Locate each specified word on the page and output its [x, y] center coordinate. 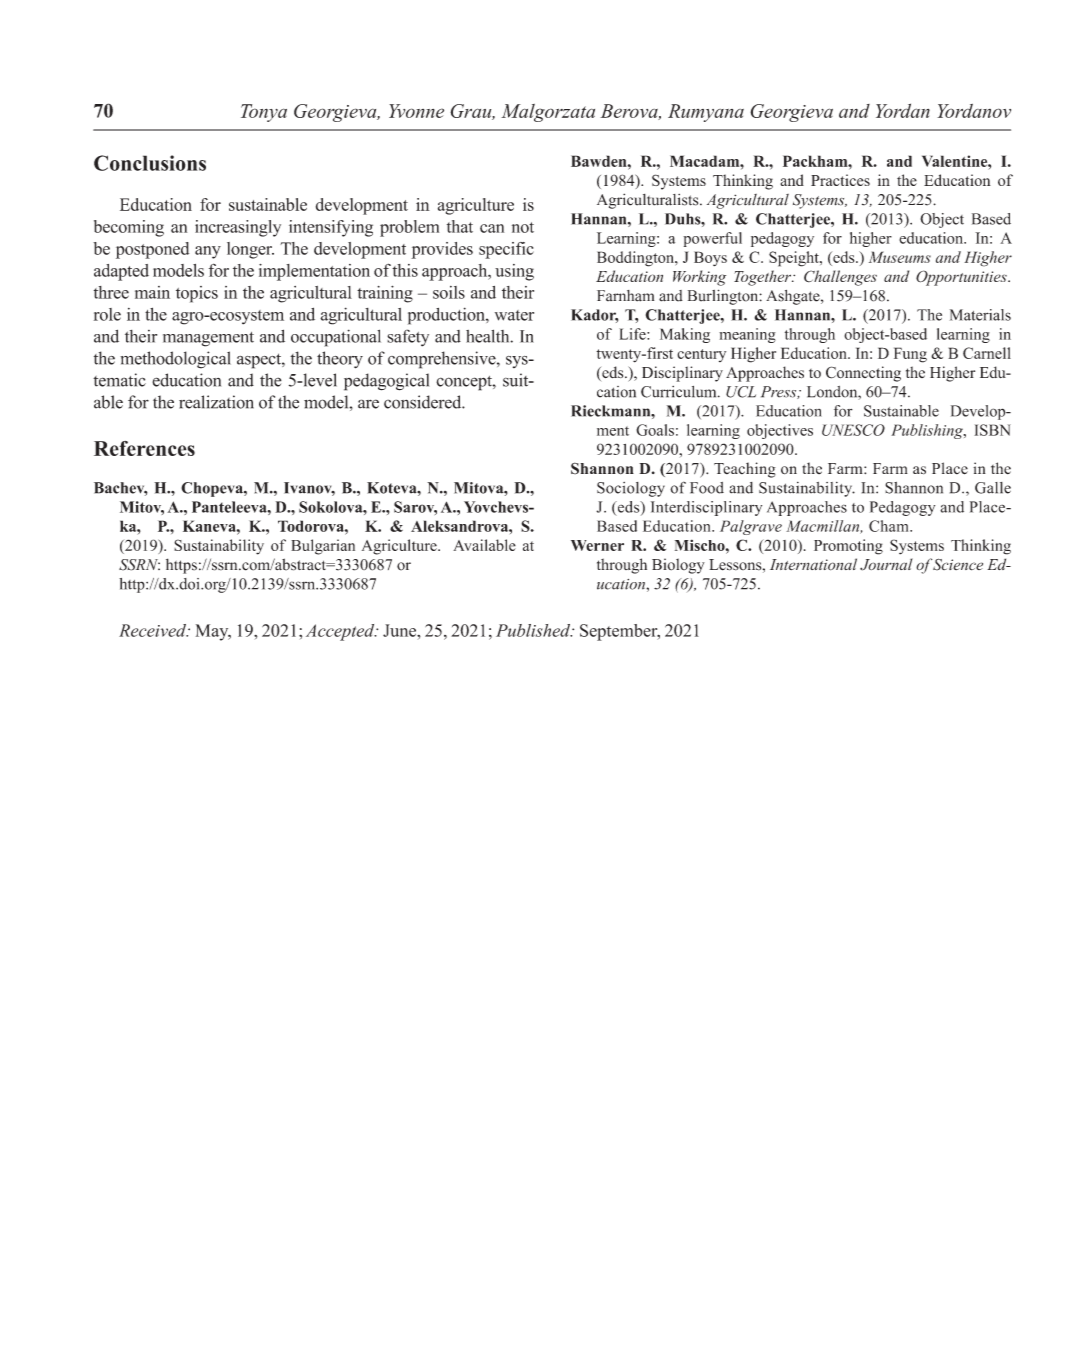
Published [534, 630]
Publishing [928, 431]
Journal [886, 564]
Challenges [840, 278]
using [514, 272]
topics [197, 294]
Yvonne [416, 111]
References [144, 448]
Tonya [264, 113]
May [213, 632]
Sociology [631, 489]
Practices [840, 180]
